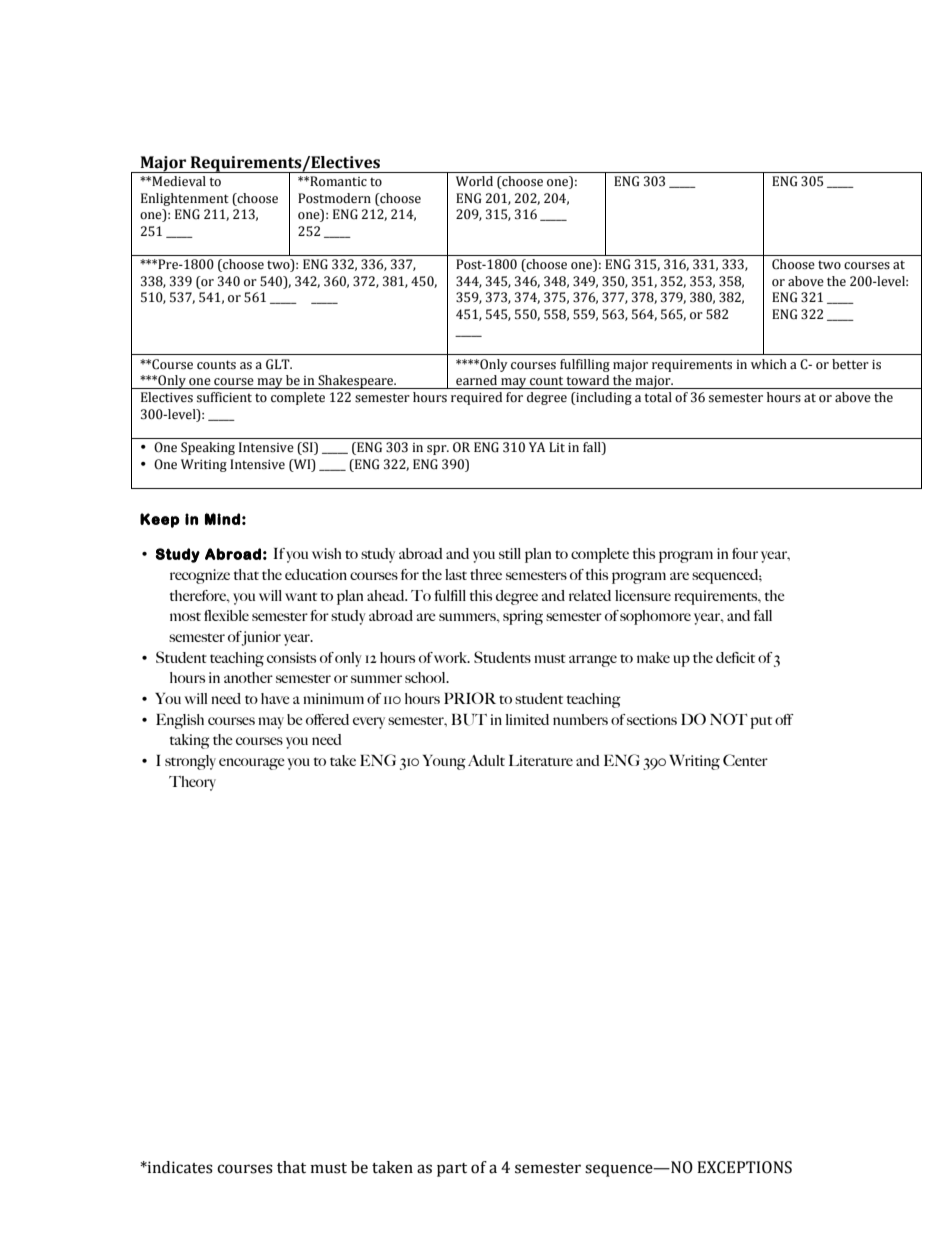 This screenshot has width=952, height=1233. Describe the element at coordinates (200, 576) in the screenshot. I see `recognize` at that location.
